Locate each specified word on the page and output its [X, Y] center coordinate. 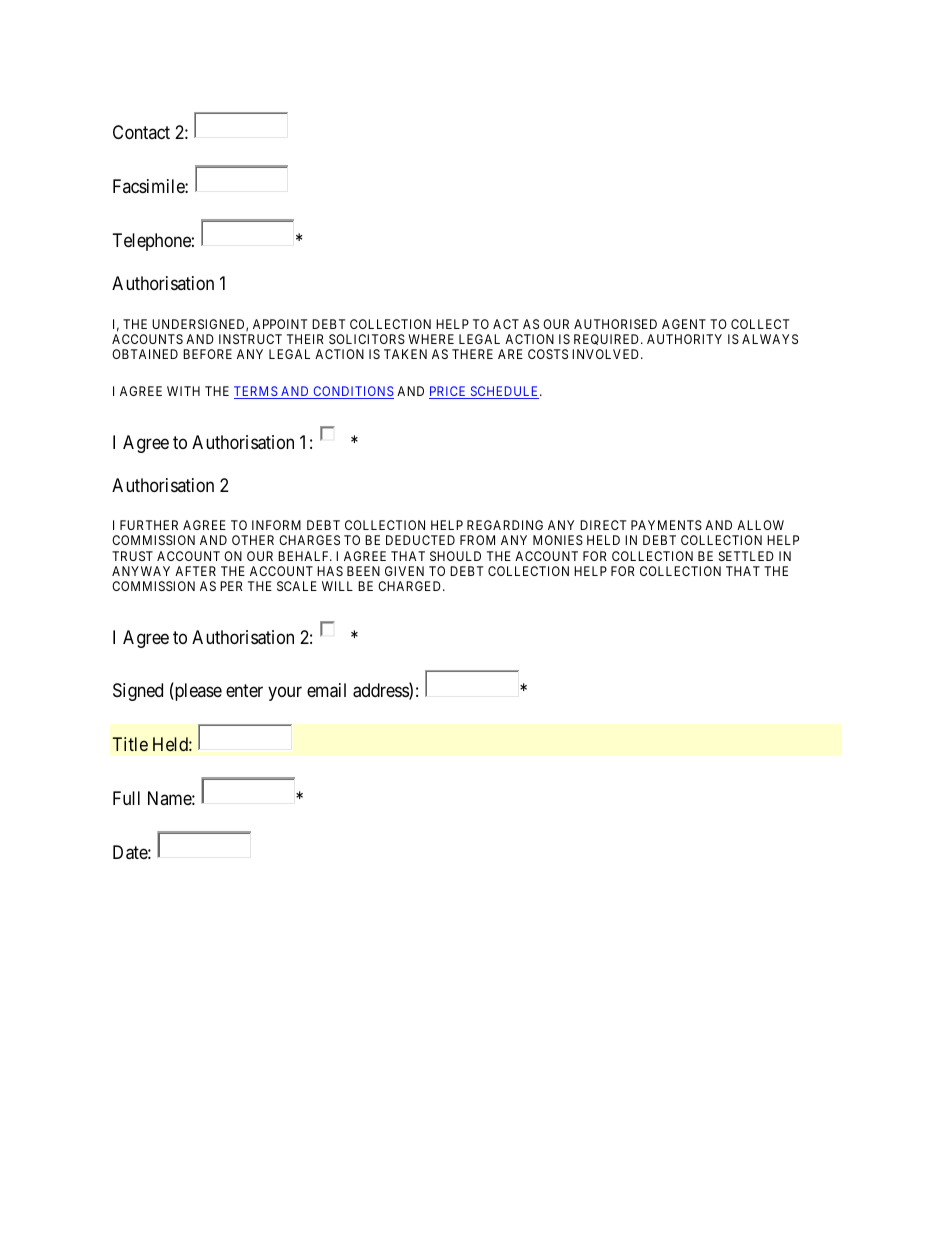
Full [126, 798]
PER [231, 586]
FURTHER [149, 525]
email [326, 690]
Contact [141, 132]
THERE [472, 354]
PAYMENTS [666, 525]
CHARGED [411, 586]
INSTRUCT [250, 339]
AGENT [684, 324]
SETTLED [746, 556]
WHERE [431, 339]
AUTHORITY [684, 339]
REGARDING [505, 525]
